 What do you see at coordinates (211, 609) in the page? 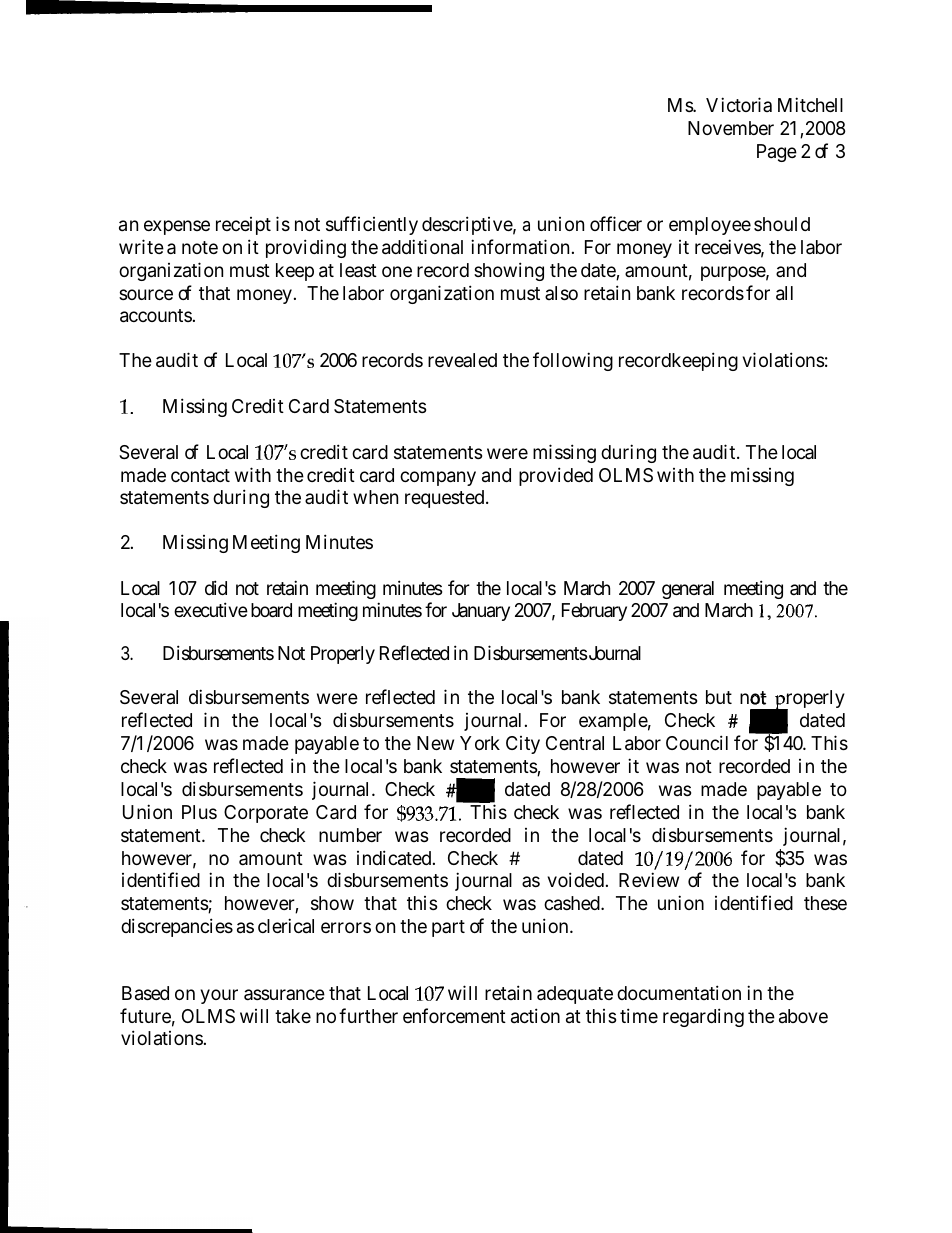
I see `executive` at bounding box center [211, 609].
